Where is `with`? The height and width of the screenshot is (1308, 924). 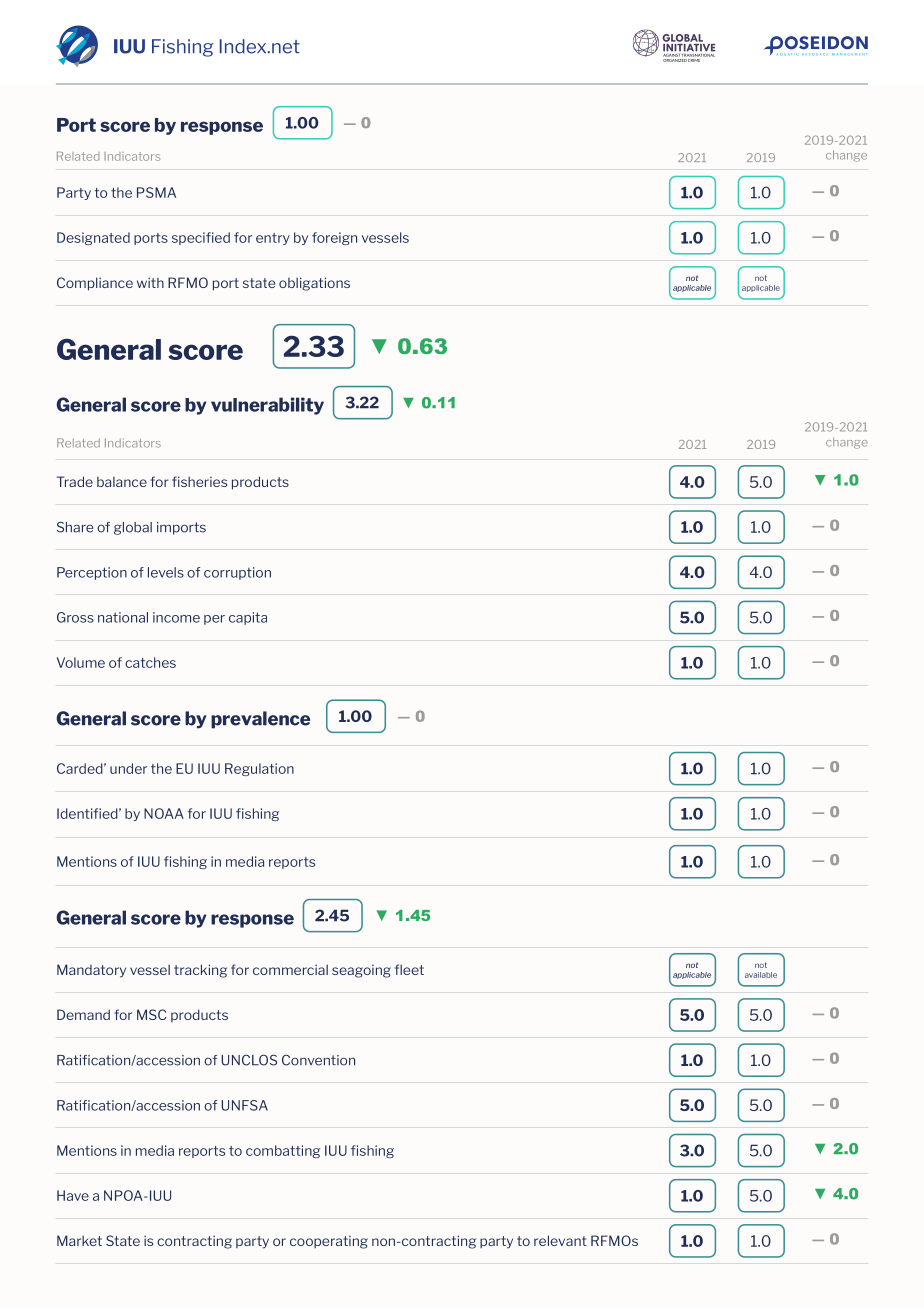 with is located at coordinates (150, 282).
